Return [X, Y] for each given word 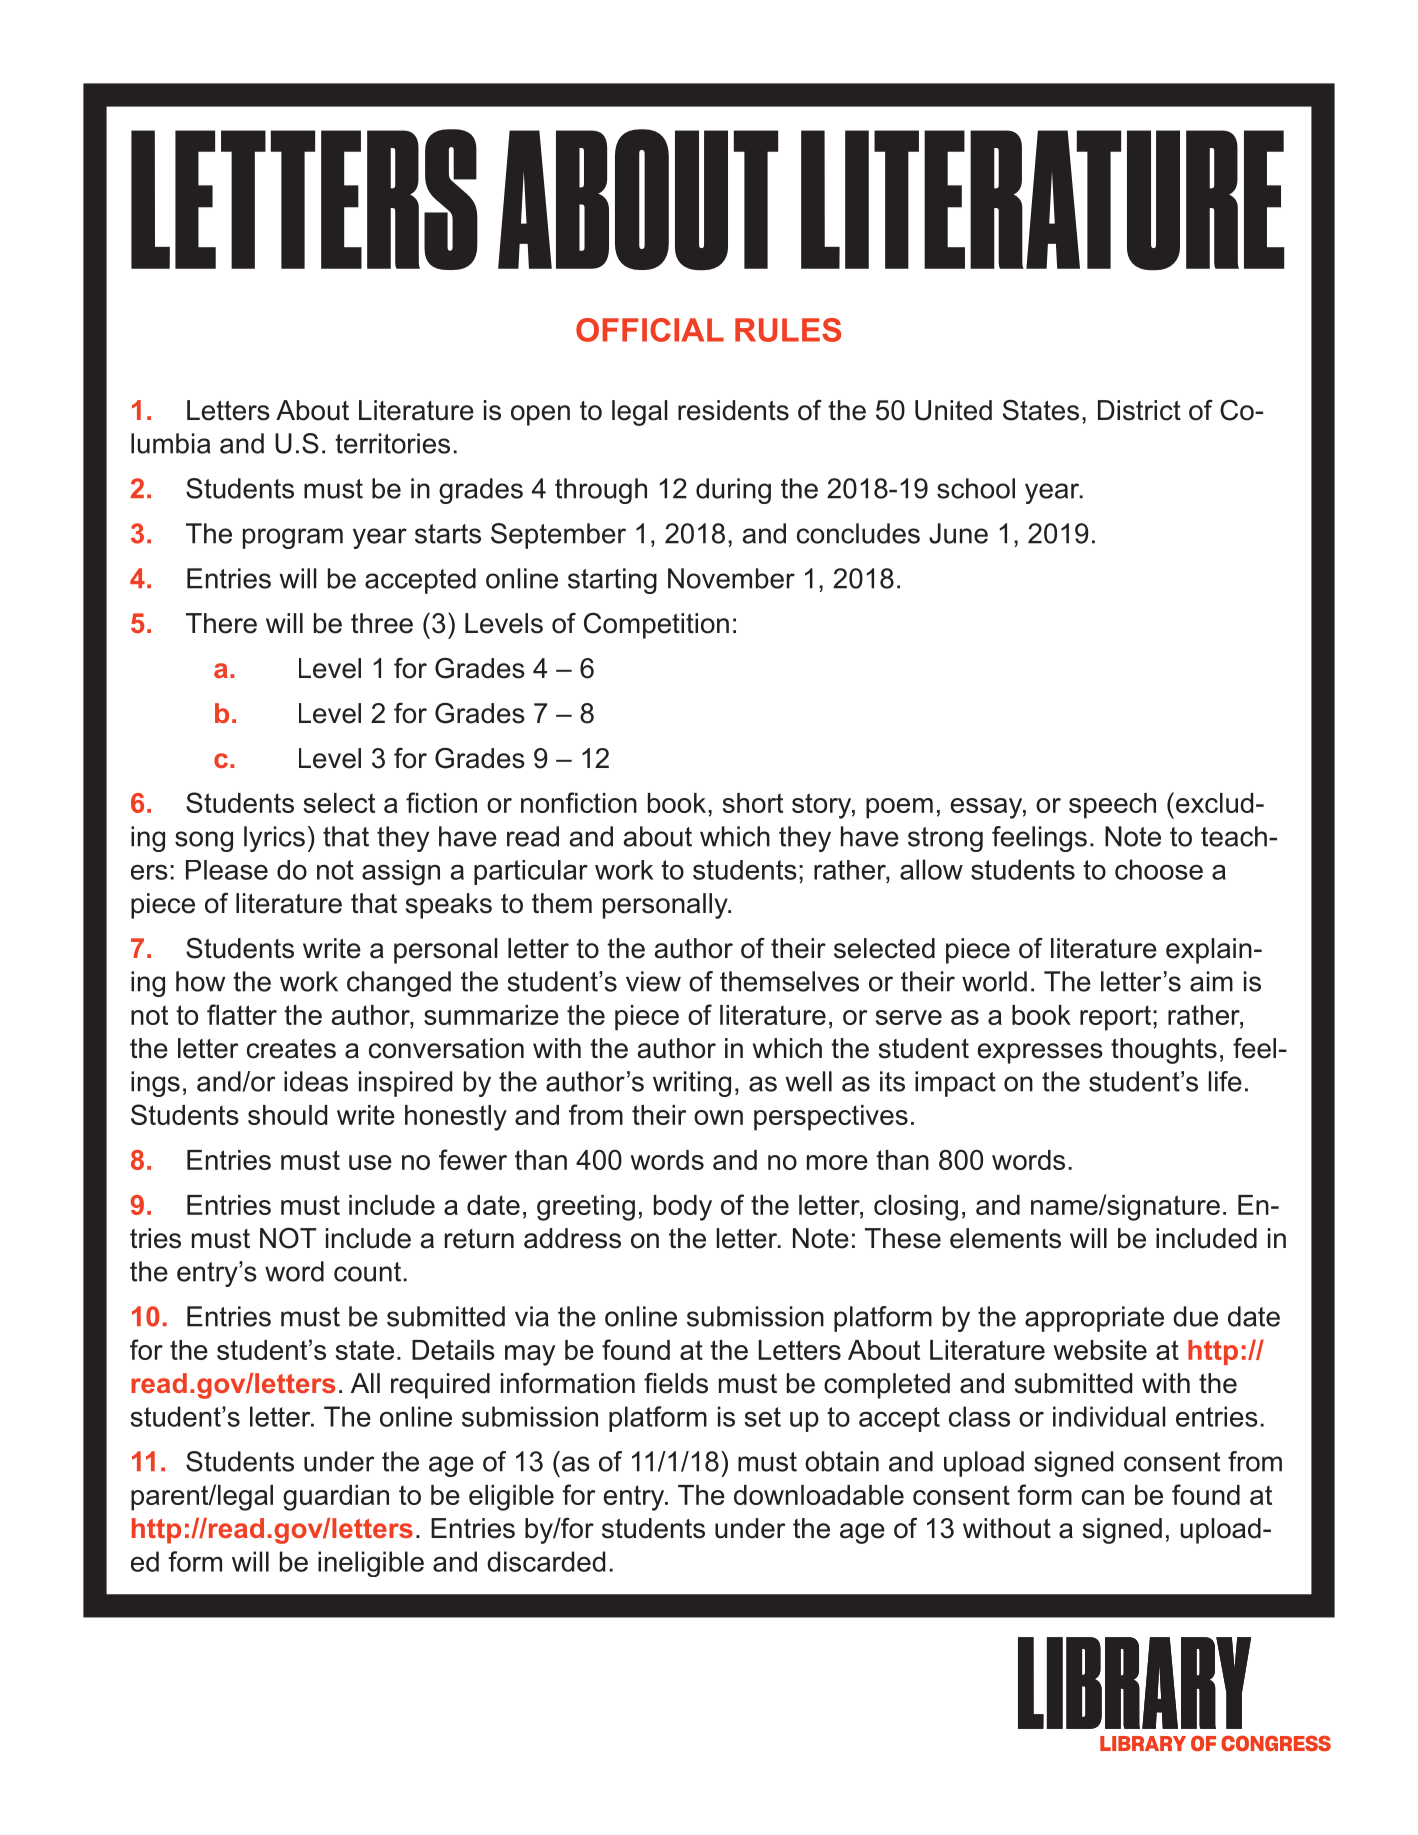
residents [733, 410]
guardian [336, 1498]
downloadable [819, 1495]
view [653, 981]
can [1103, 1497]
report [1117, 1018]
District [1139, 410]
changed [399, 984]
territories [392, 443]
